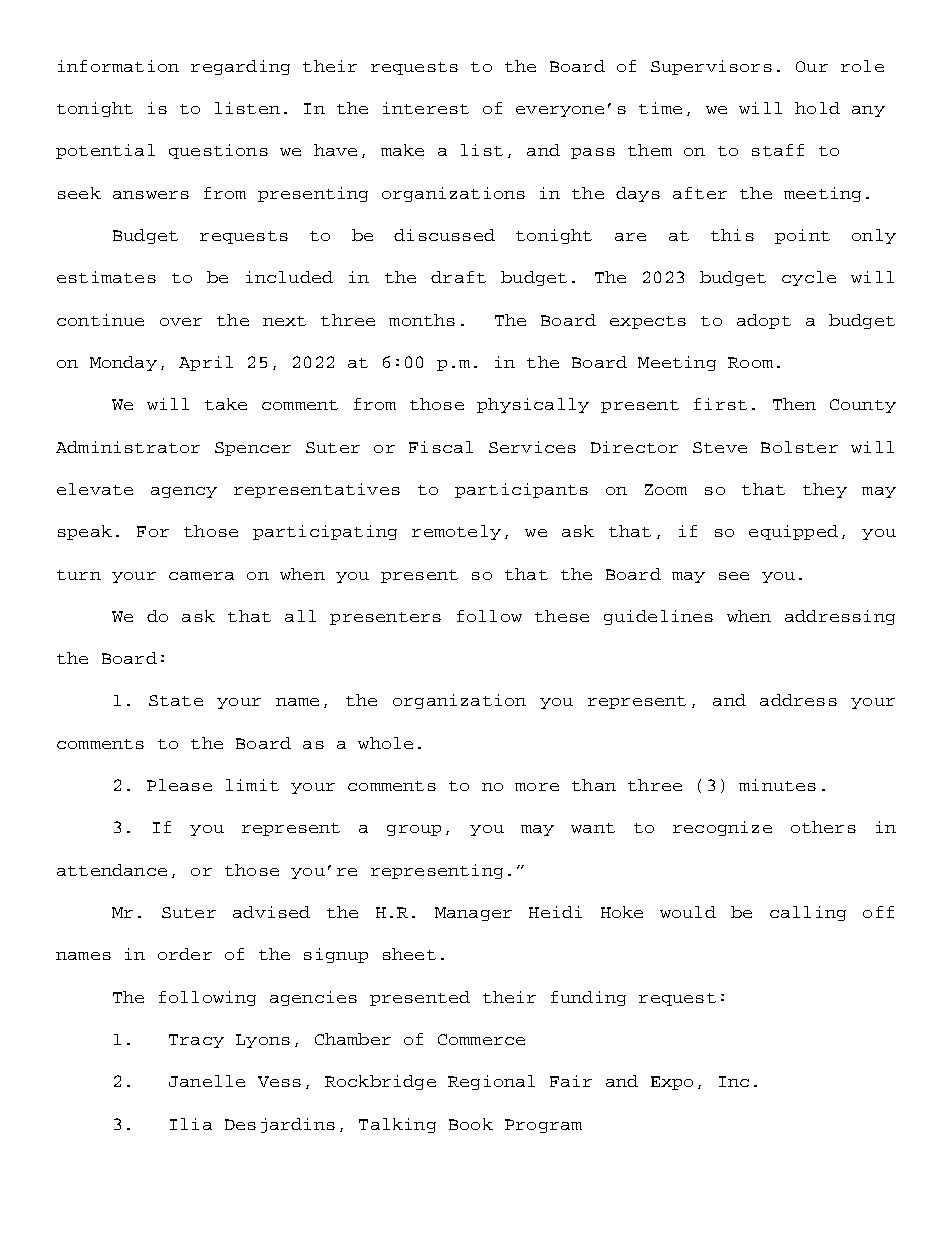  What do you see at coordinates (118, 66) in the screenshot?
I see `information` at bounding box center [118, 66].
